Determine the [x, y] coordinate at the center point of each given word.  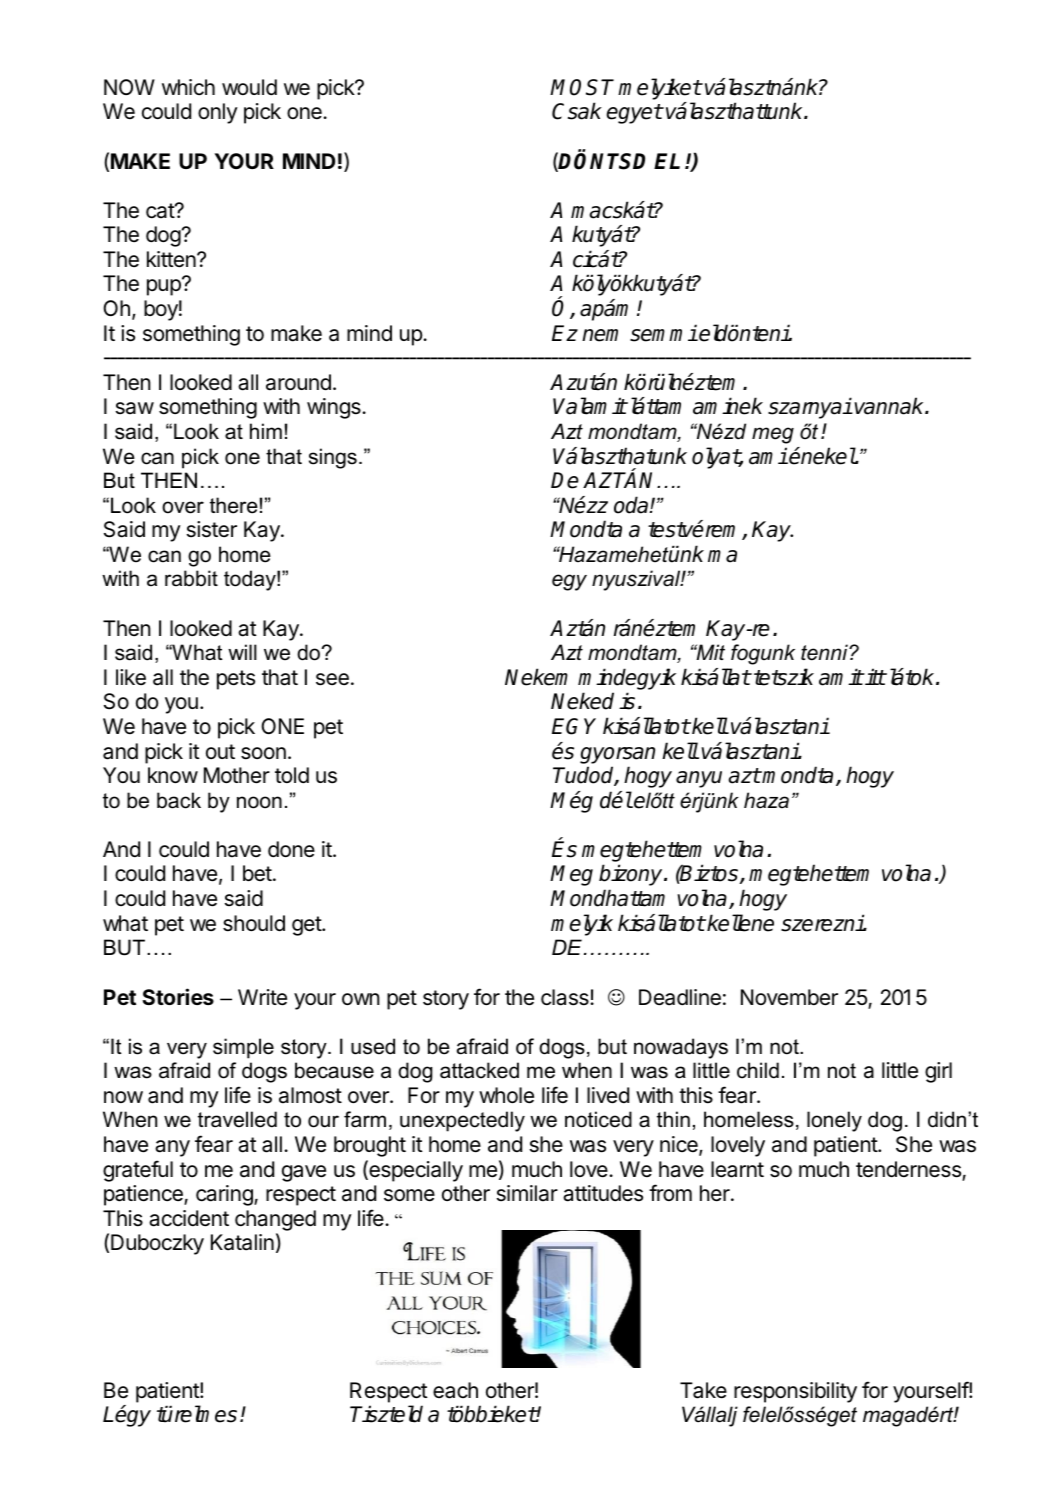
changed [275, 1220]
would [249, 87]
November [789, 997]
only [218, 113]
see [332, 679]
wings [335, 408]
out [220, 751]
